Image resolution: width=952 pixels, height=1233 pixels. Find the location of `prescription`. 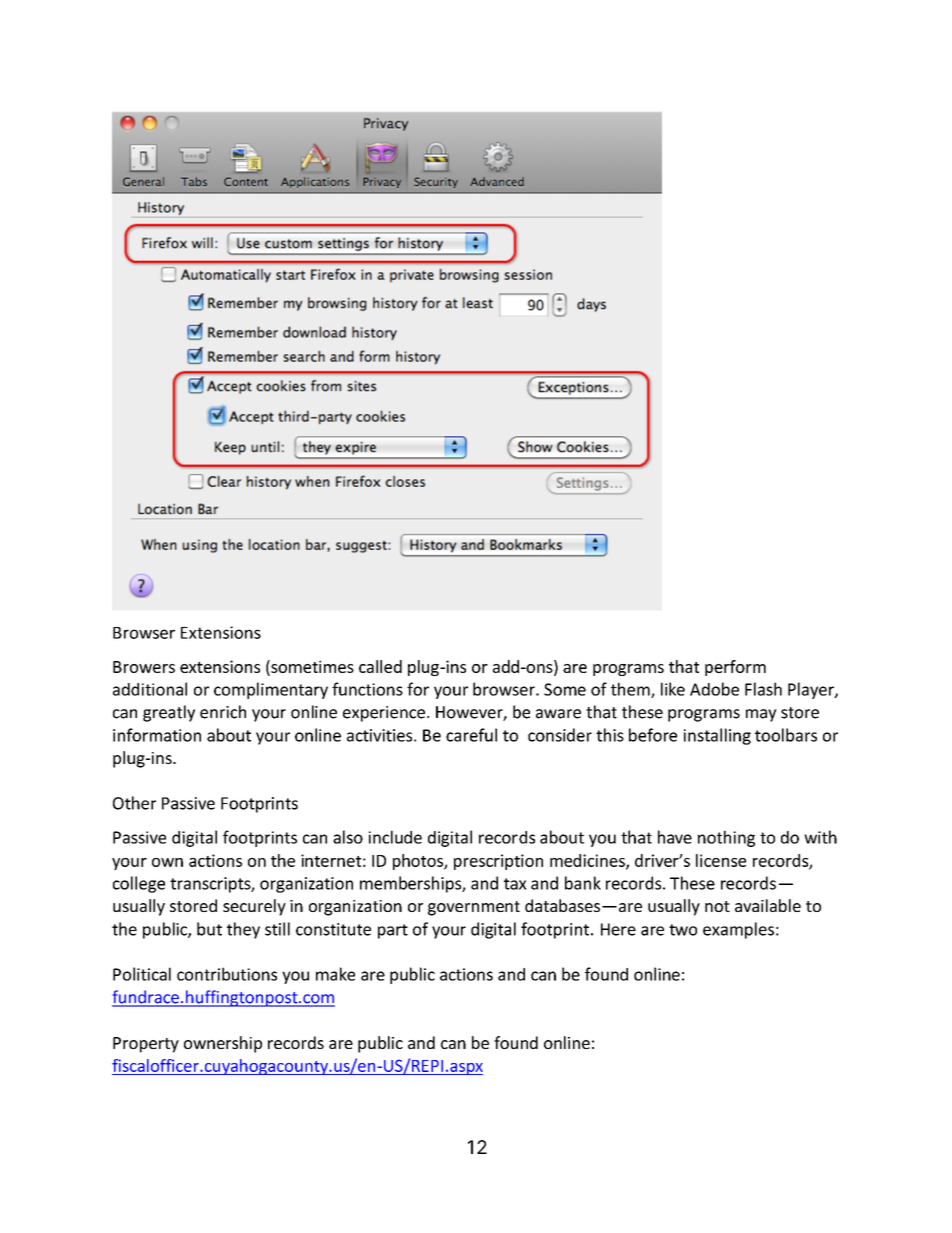

prescription is located at coordinates (498, 862).
